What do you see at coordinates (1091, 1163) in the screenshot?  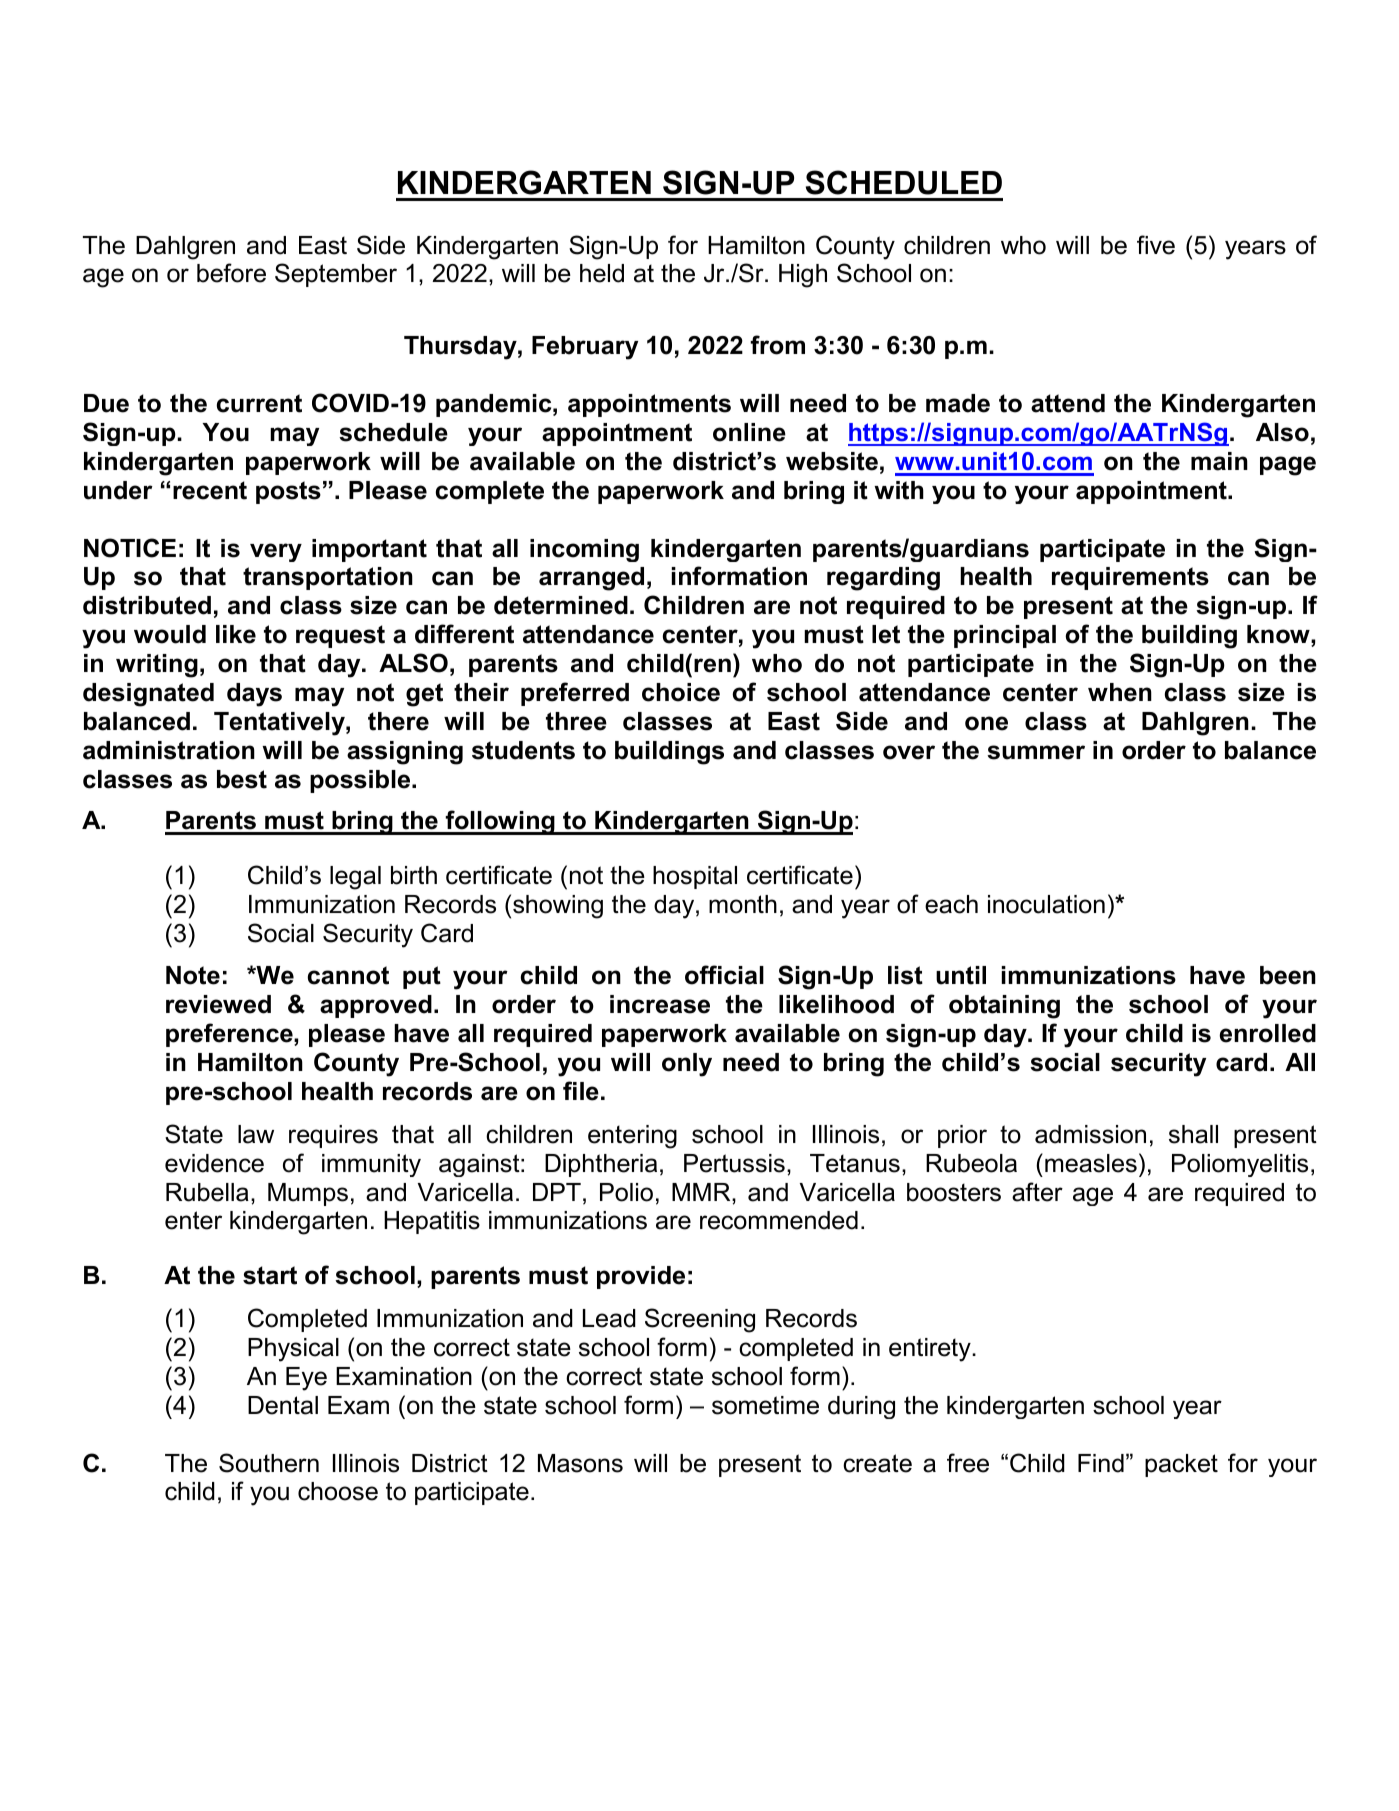 I see `measles` at bounding box center [1091, 1163].
